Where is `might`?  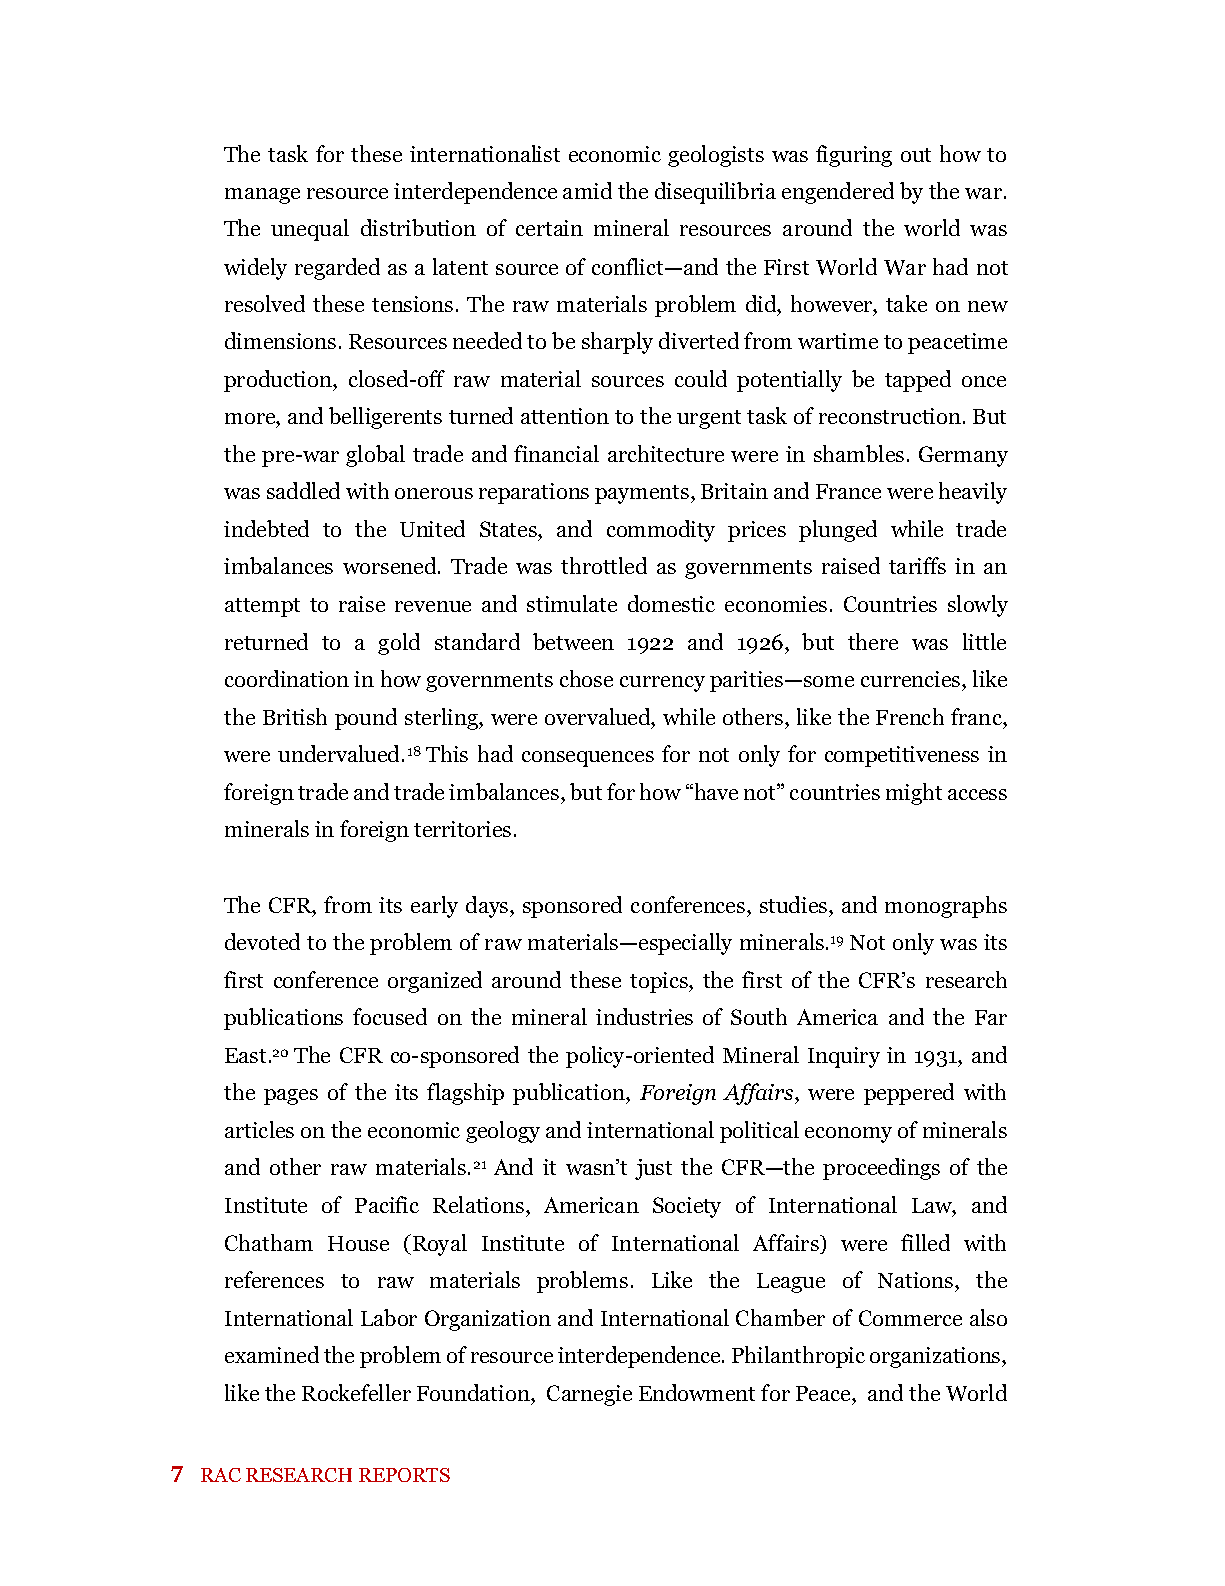
might is located at coordinates (914, 794).
